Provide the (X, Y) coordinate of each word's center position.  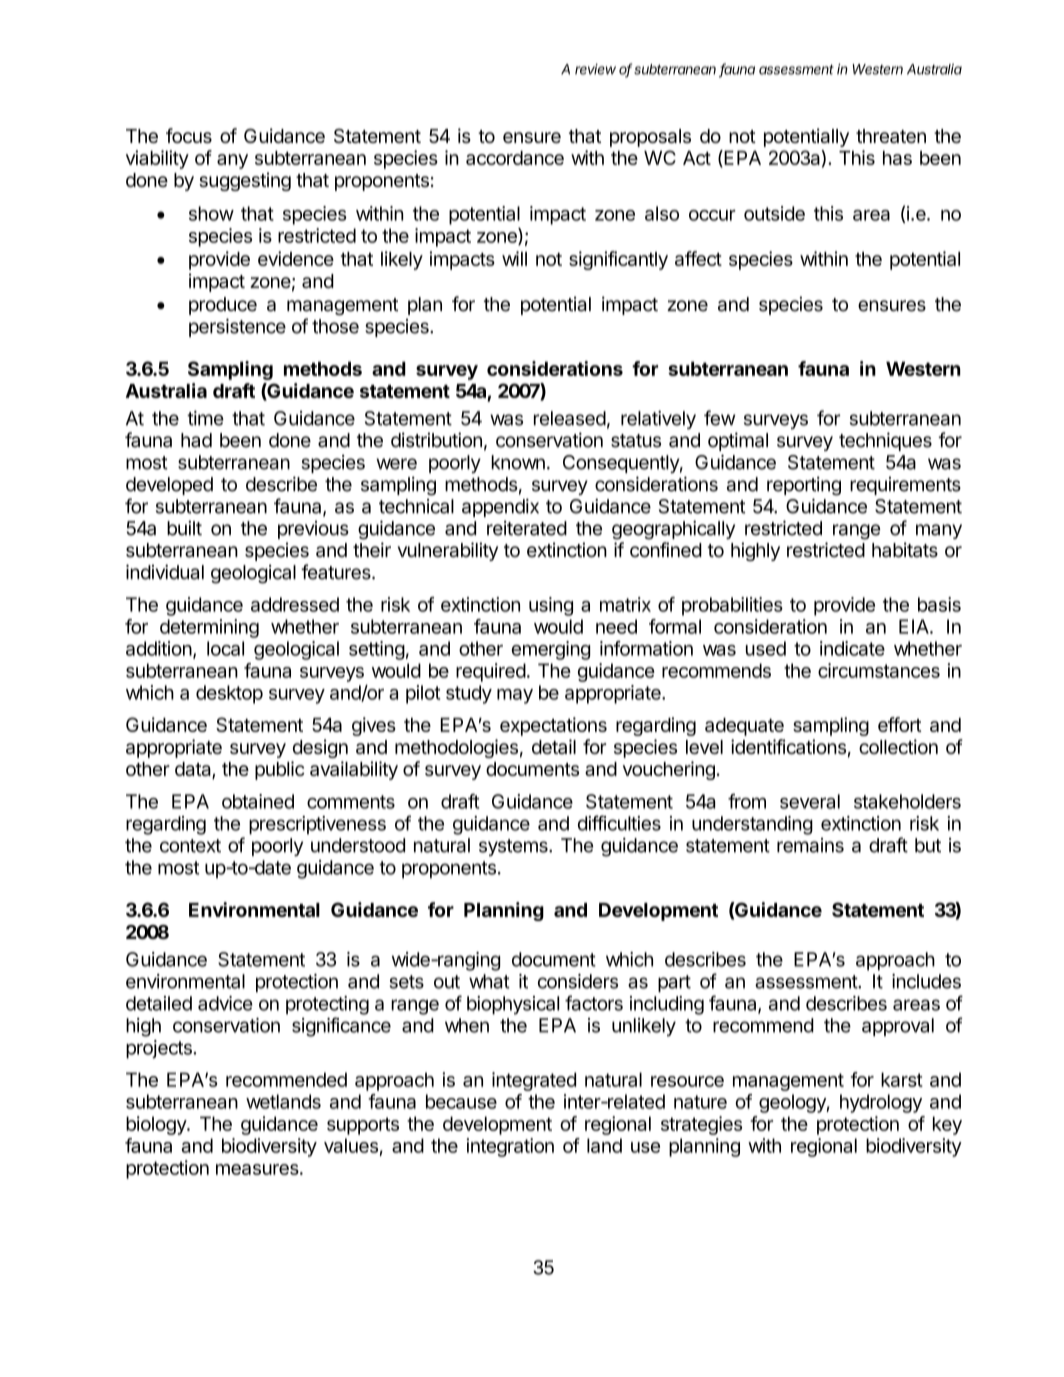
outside (774, 213)
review (595, 69)
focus (189, 135)
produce (223, 306)
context (190, 846)
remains (810, 845)
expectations (553, 726)
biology (157, 1125)
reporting (804, 486)
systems (514, 847)
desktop (229, 694)
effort (900, 724)
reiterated (527, 528)
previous (313, 530)
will (514, 258)
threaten (891, 136)
